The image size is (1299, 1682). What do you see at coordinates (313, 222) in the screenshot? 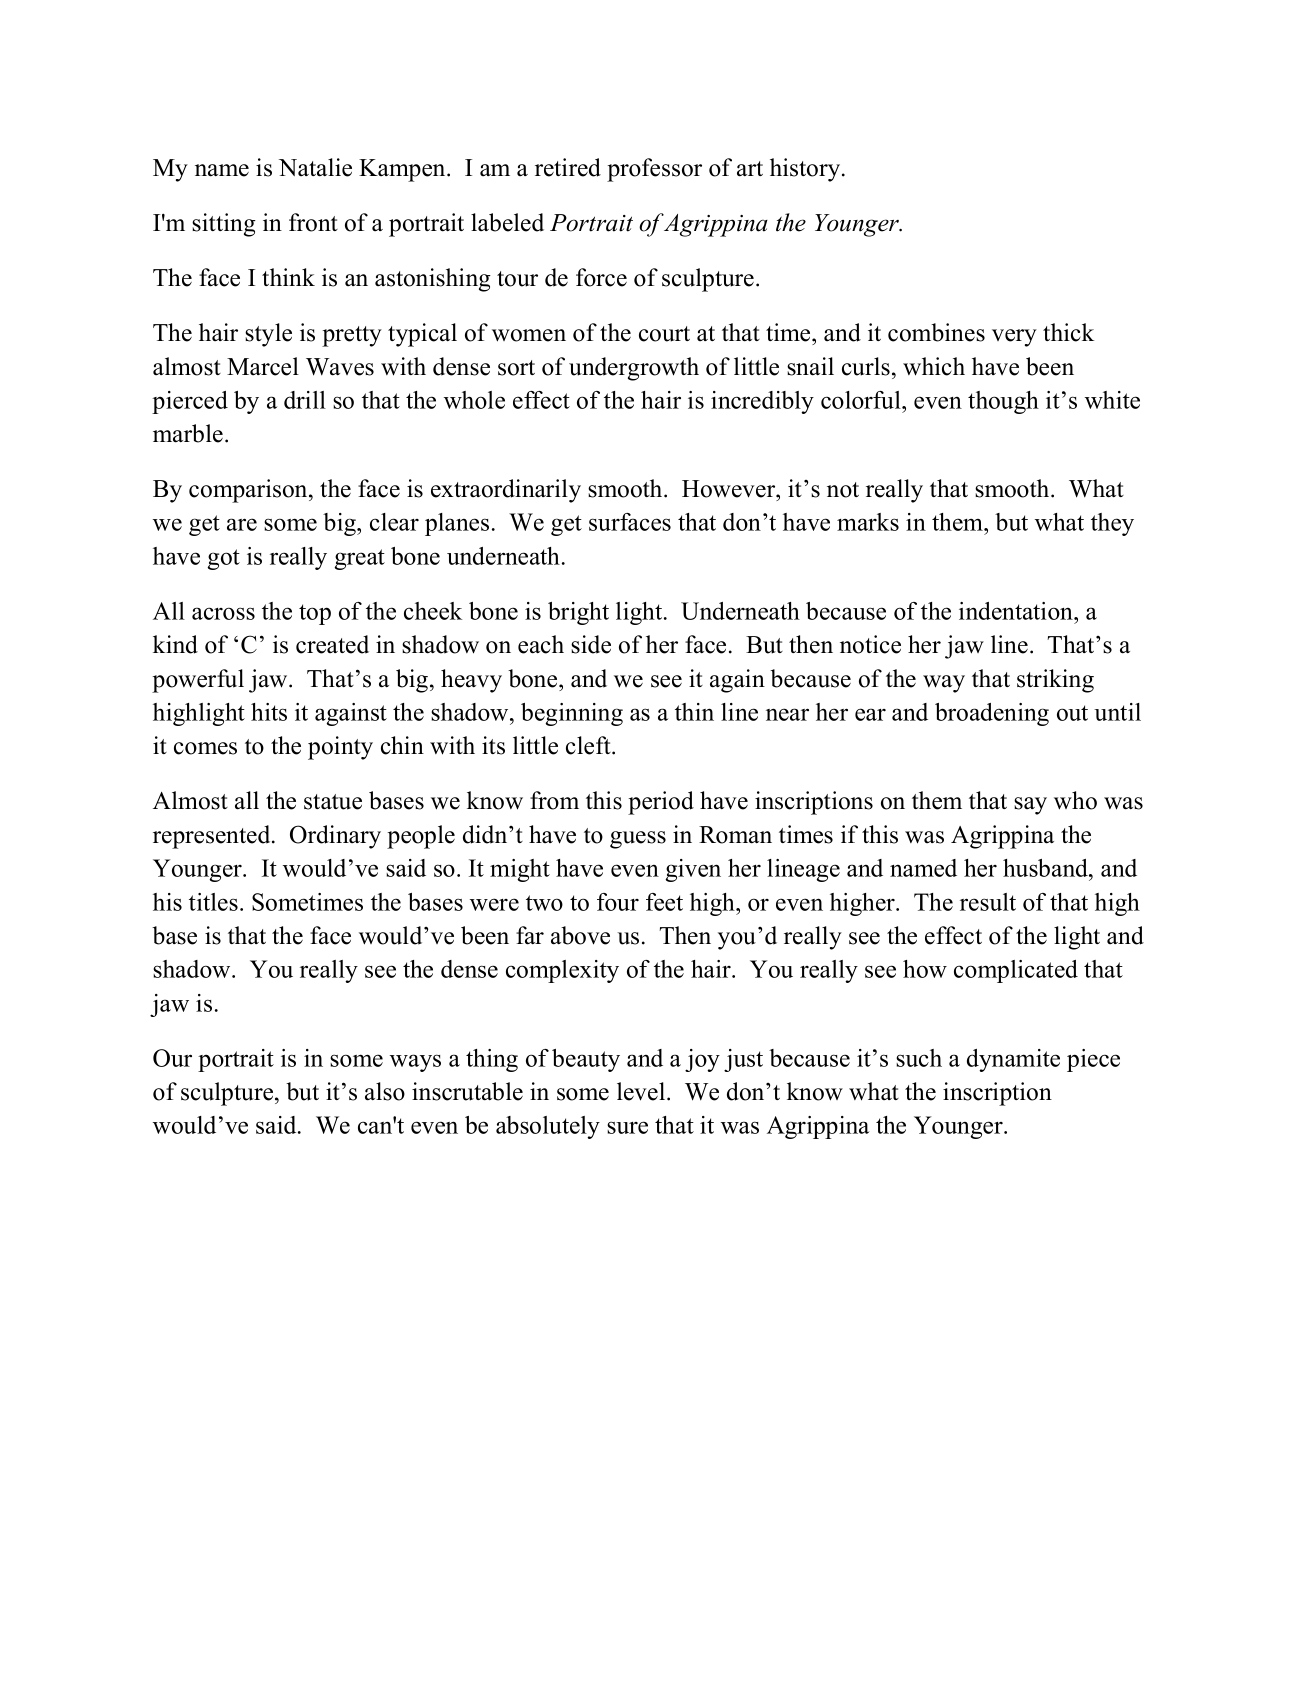
I see `front` at bounding box center [313, 222].
